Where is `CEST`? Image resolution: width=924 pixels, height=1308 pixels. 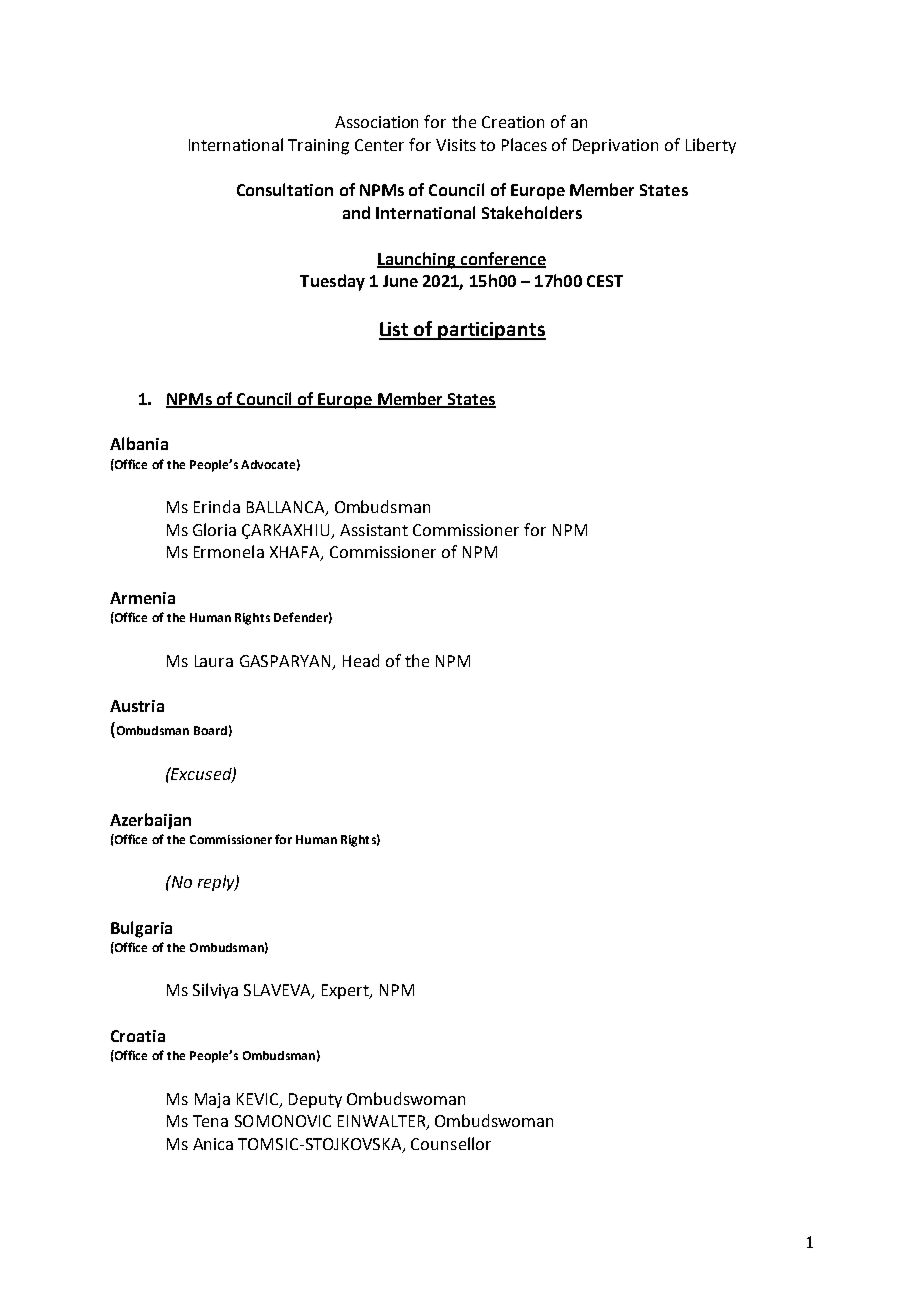
CEST is located at coordinates (605, 281).
